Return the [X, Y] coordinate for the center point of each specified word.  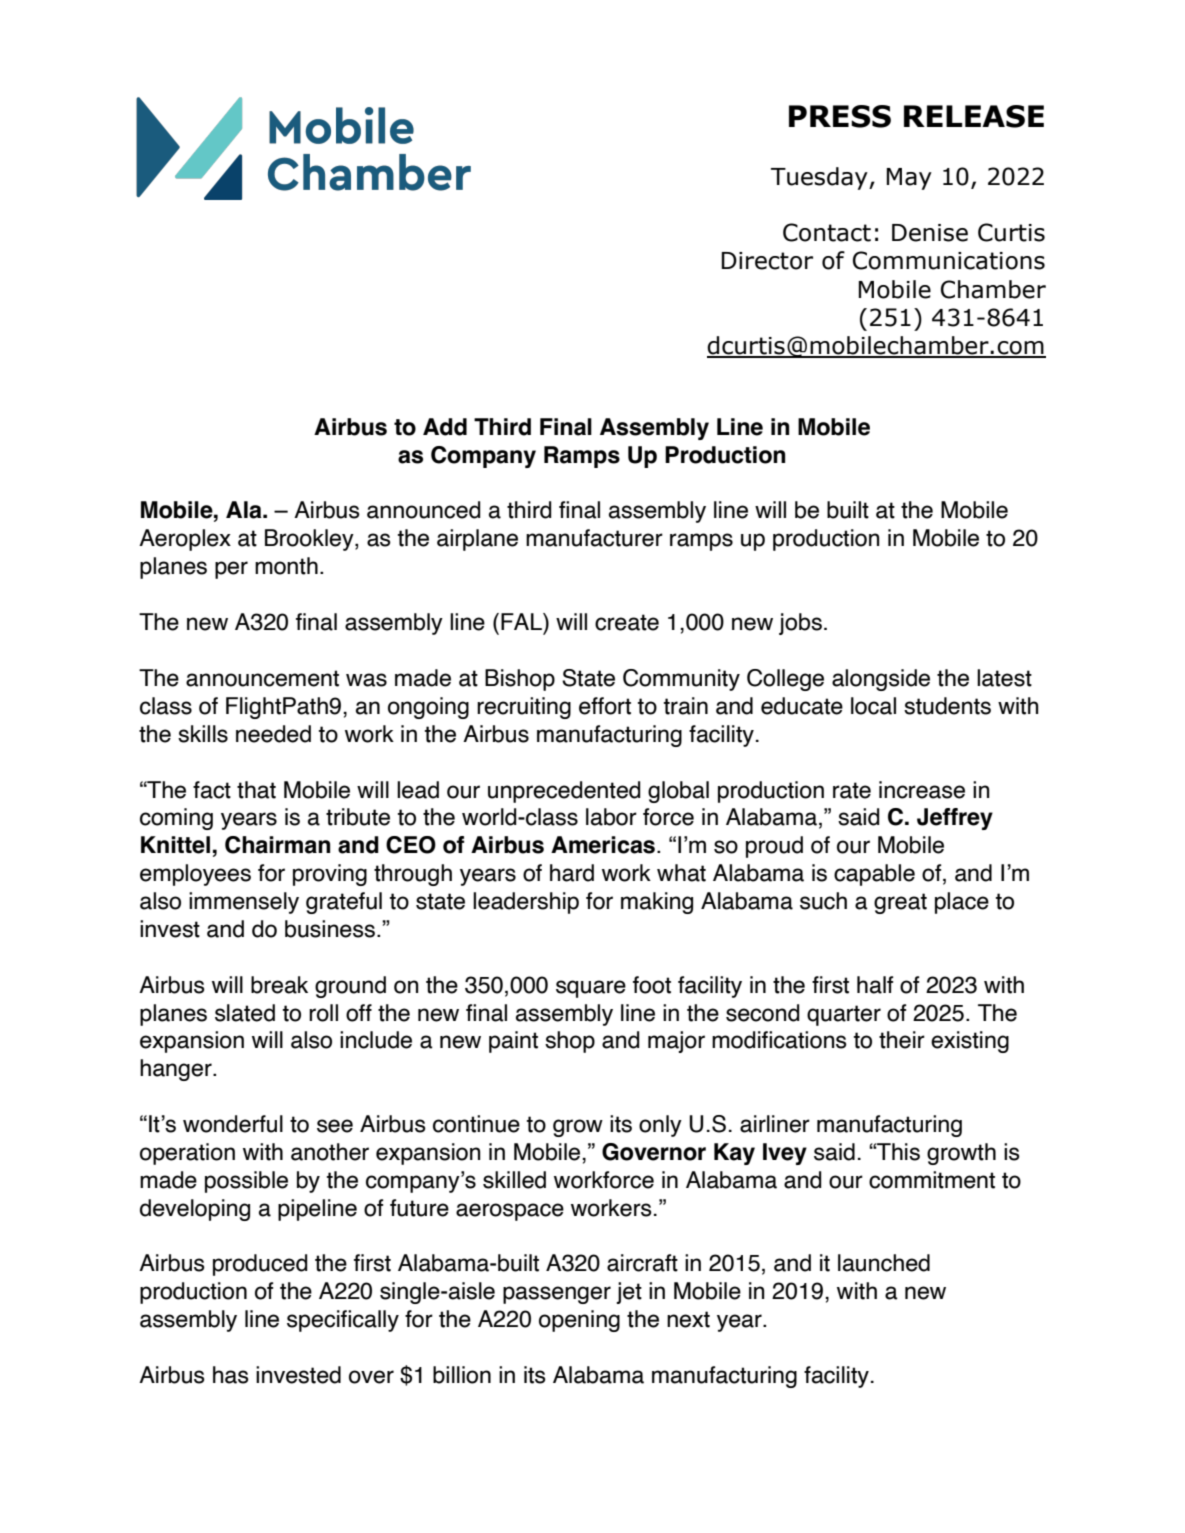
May [909, 179]
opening [579, 1321]
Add [445, 427]
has [231, 1375]
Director [767, 261]
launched [884, 1263]
